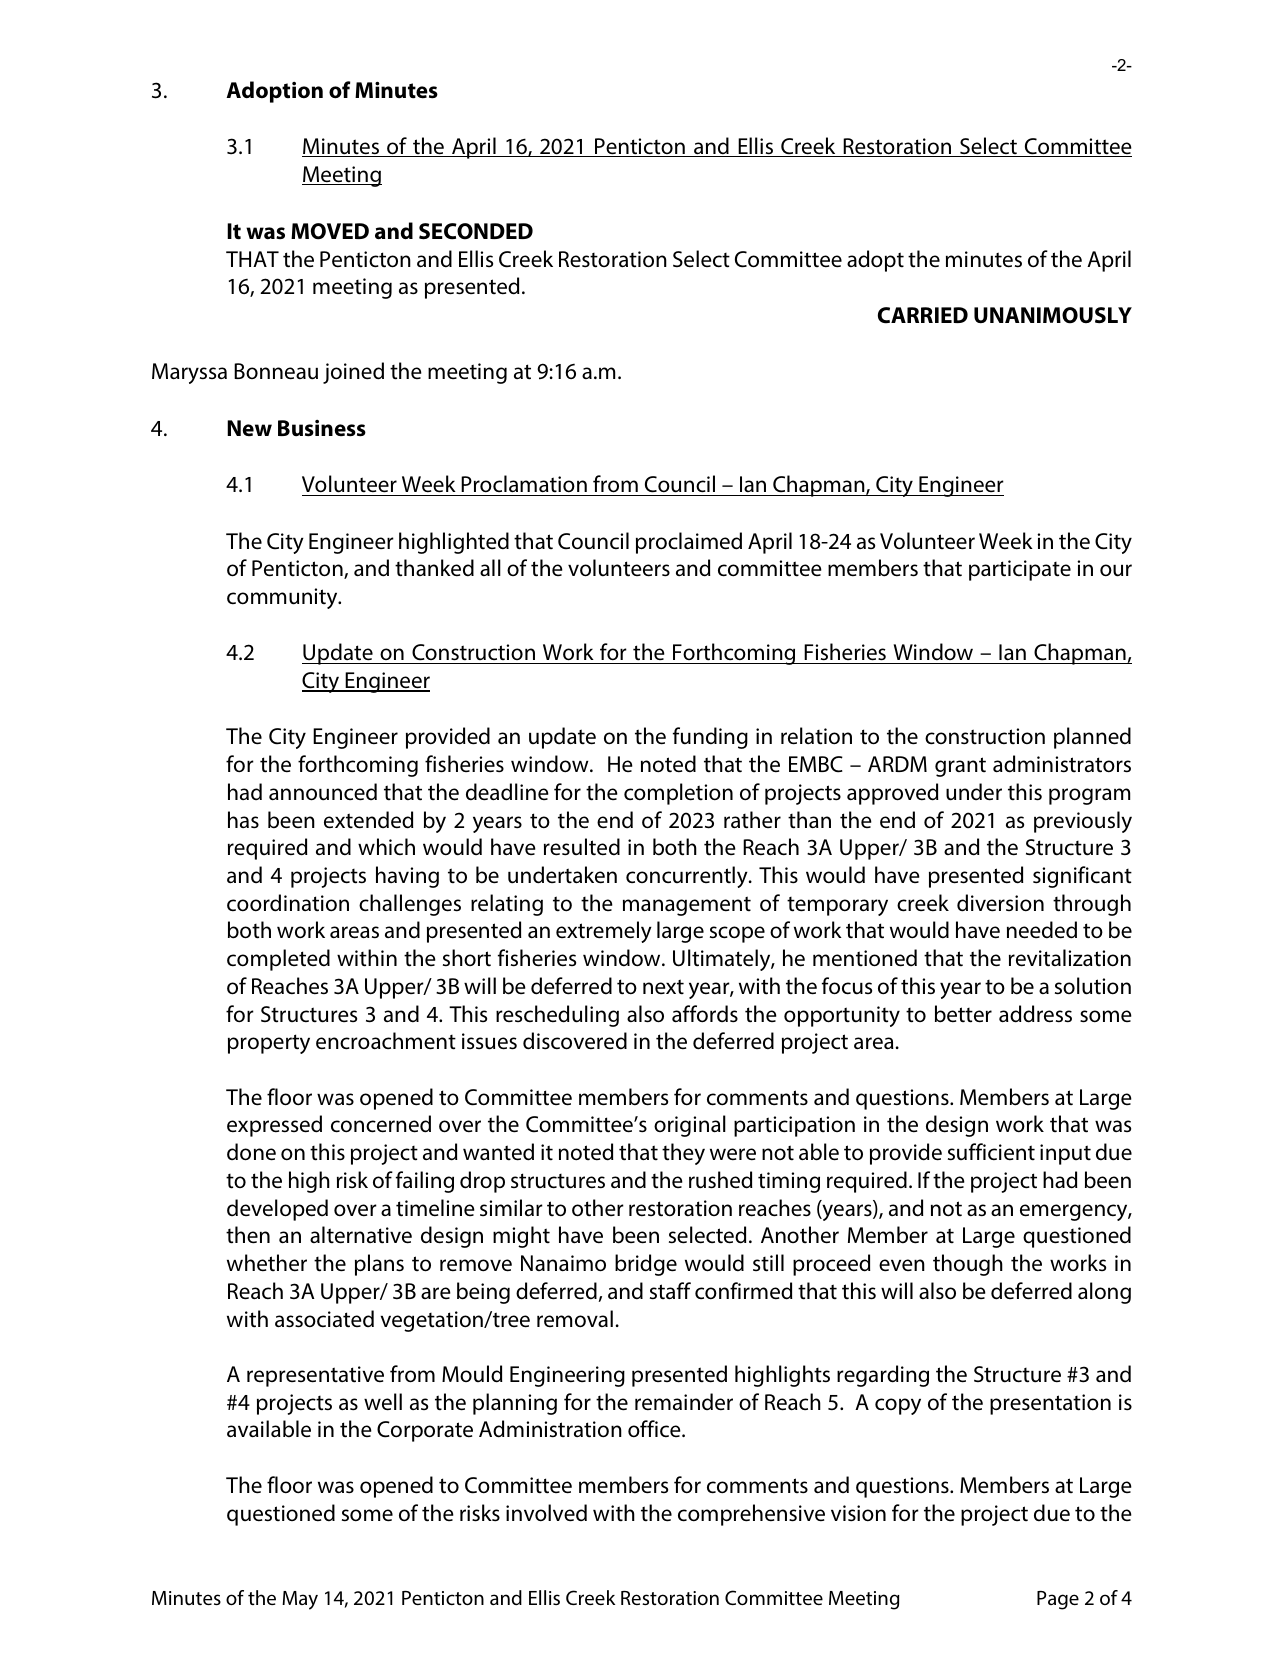 The image size is (1283, 1660). What do you see at coordinates (330, 231) in the image?
I see `MOVED` at bounding box center [330, 231].
